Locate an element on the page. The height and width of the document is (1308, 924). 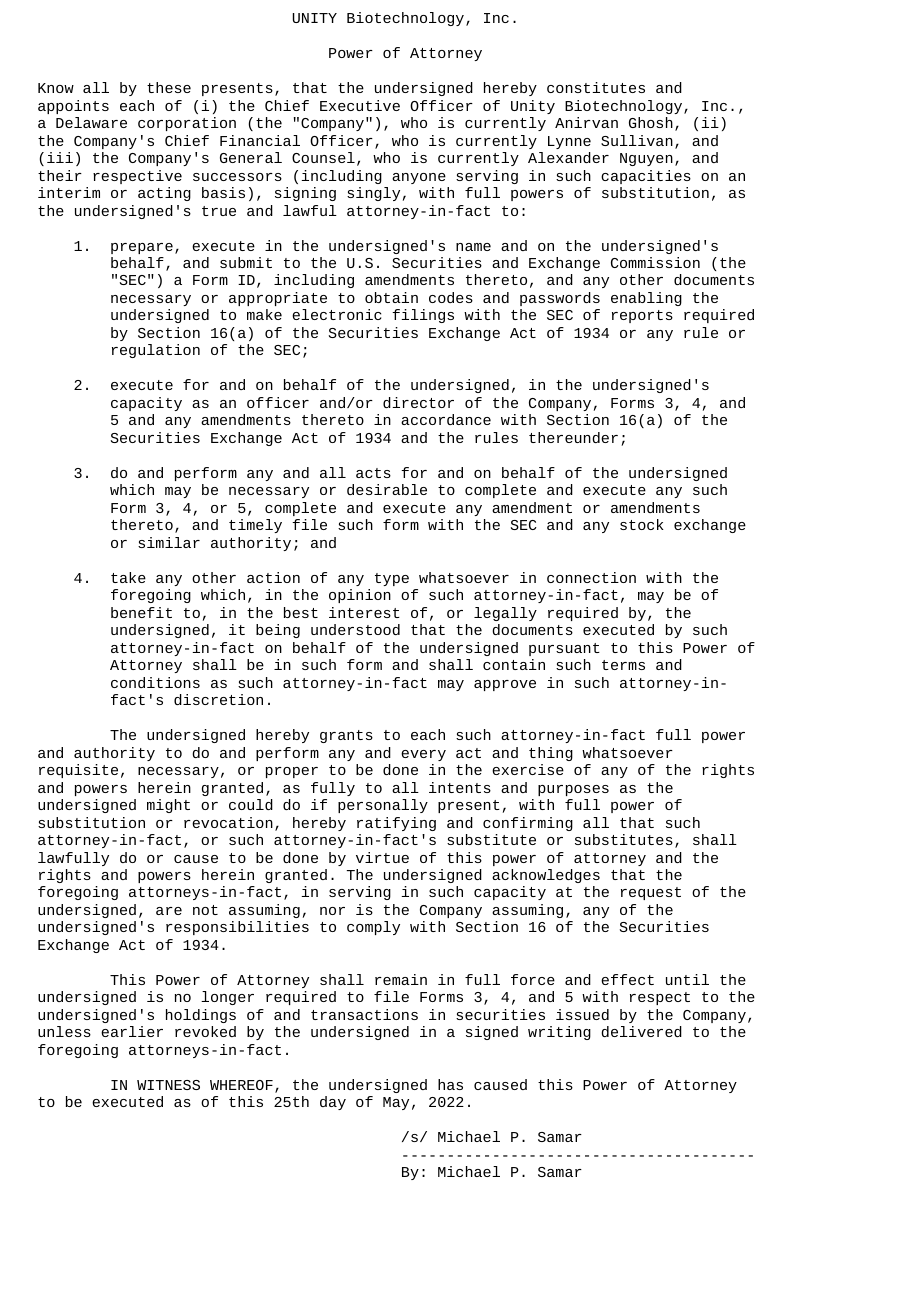
connection is located at coordinates (591, 577).
